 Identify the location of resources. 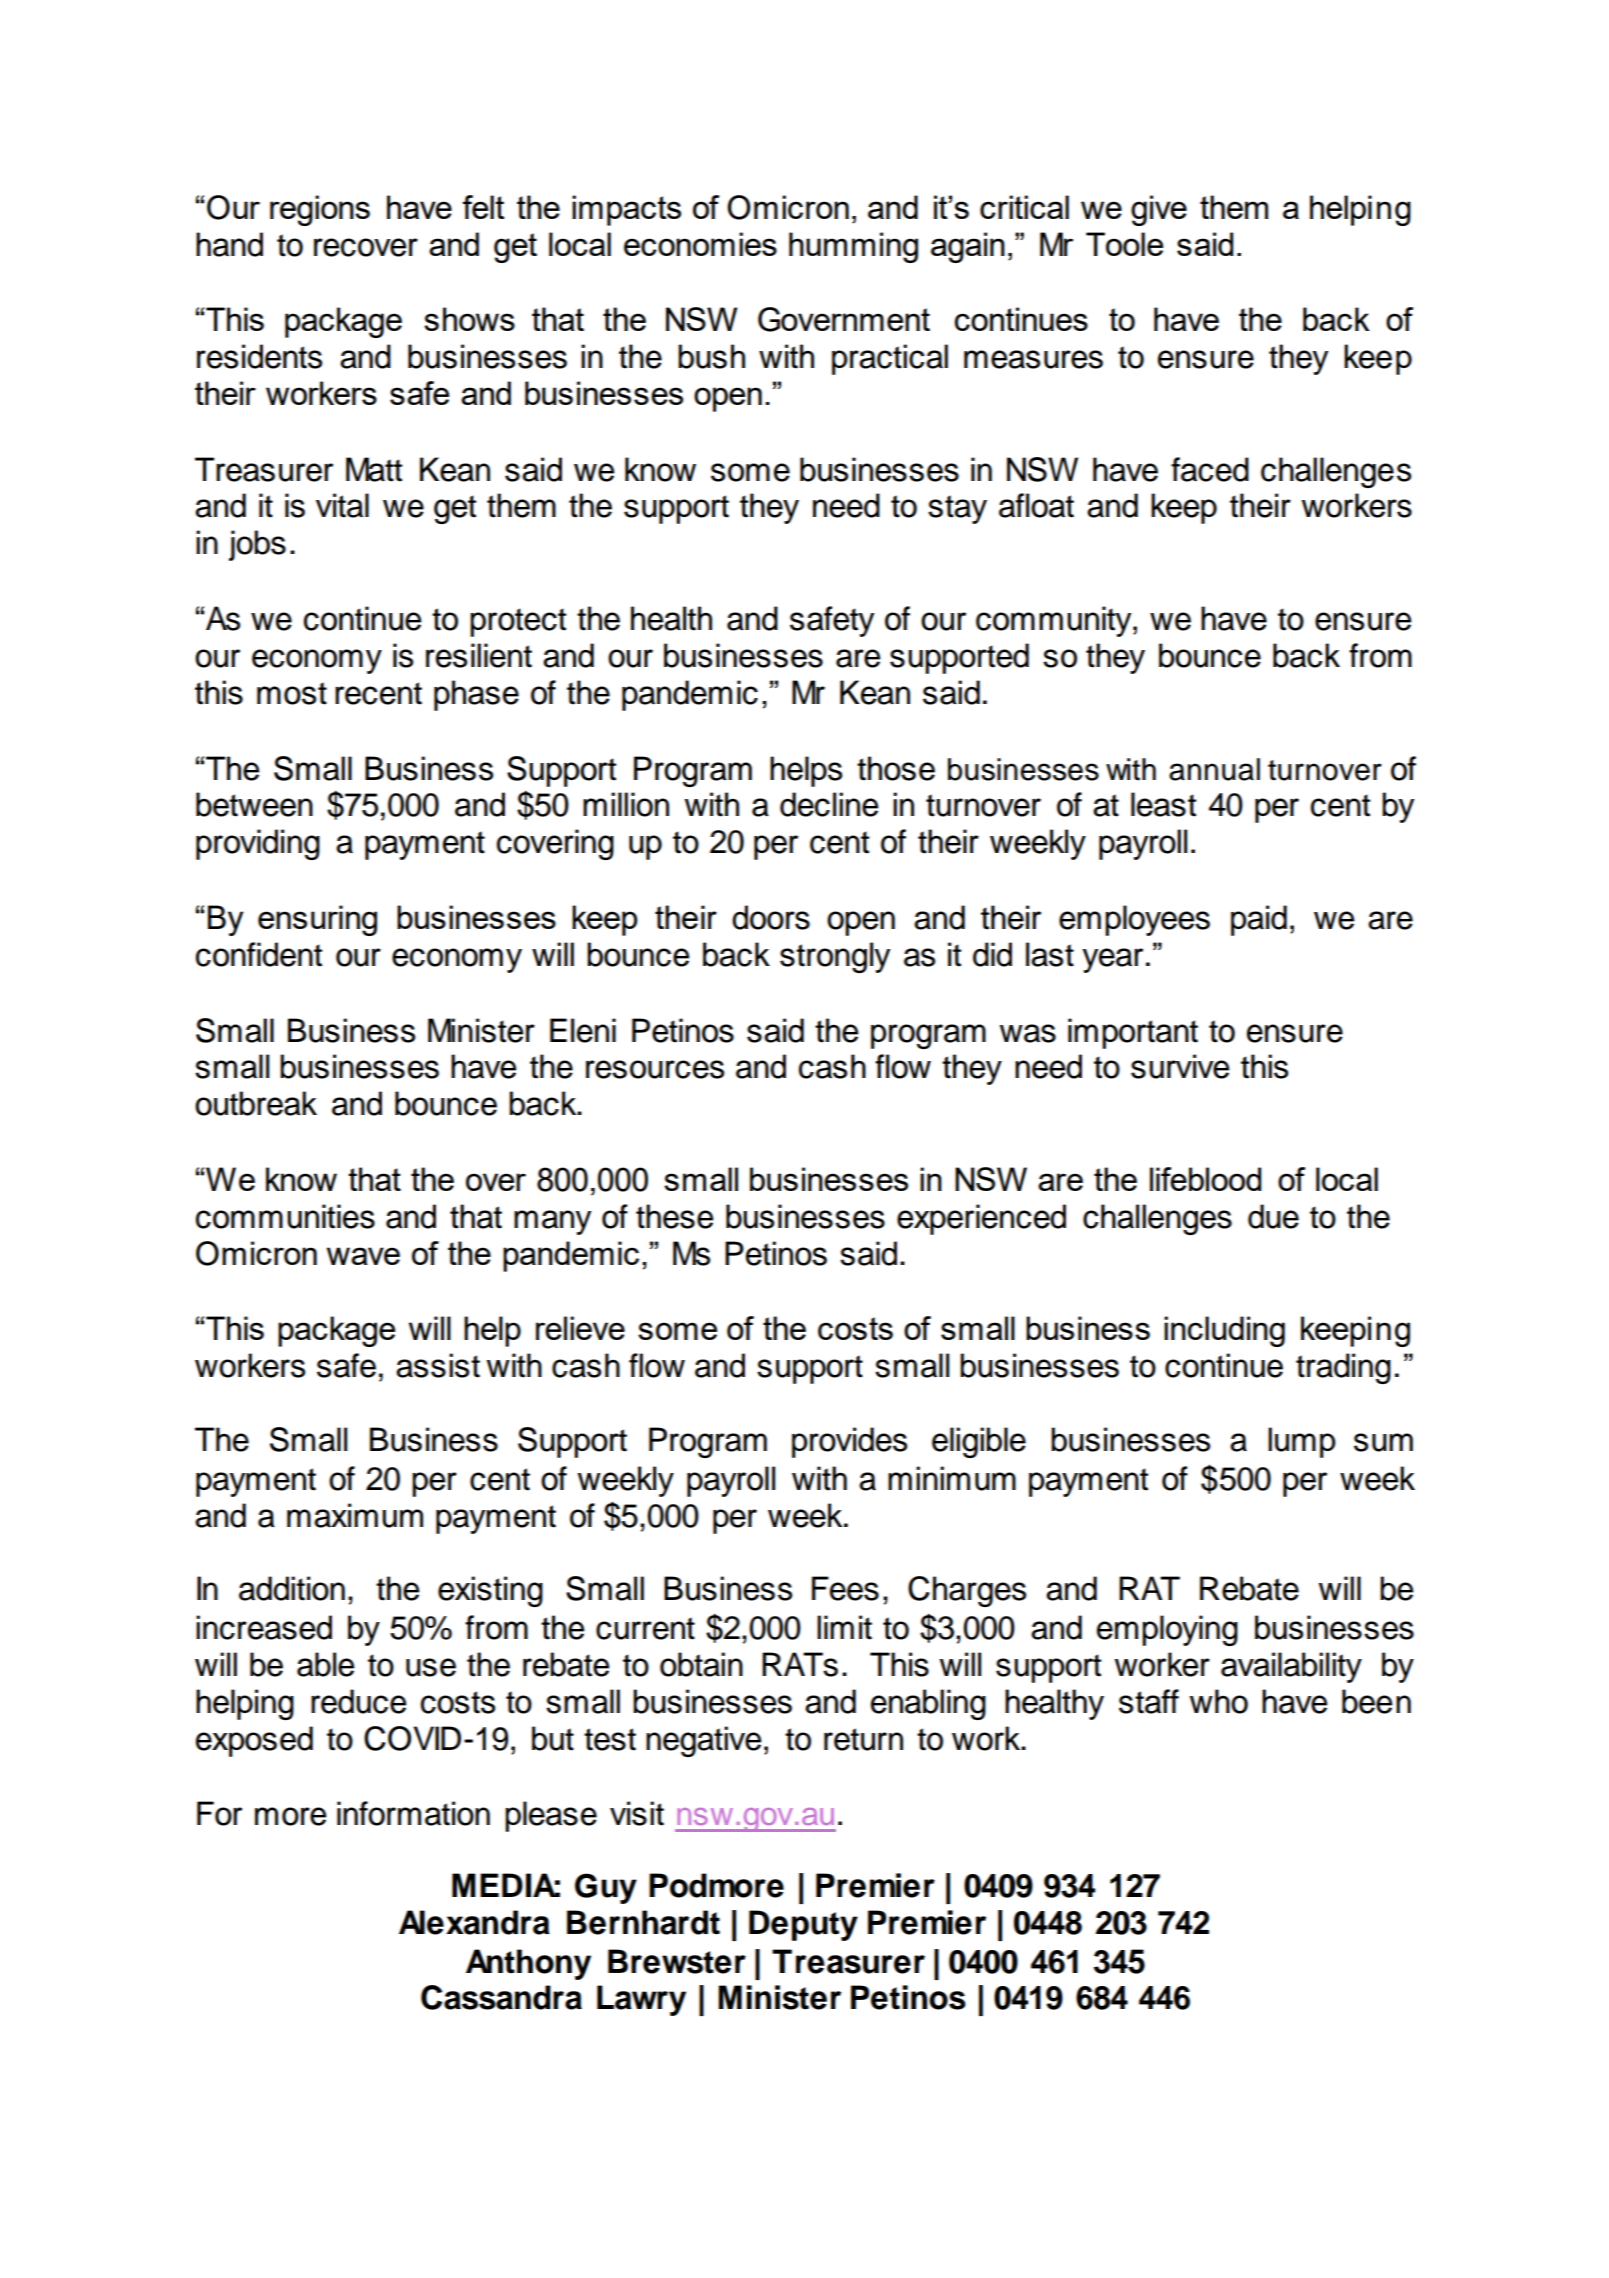
(655, 1069).
